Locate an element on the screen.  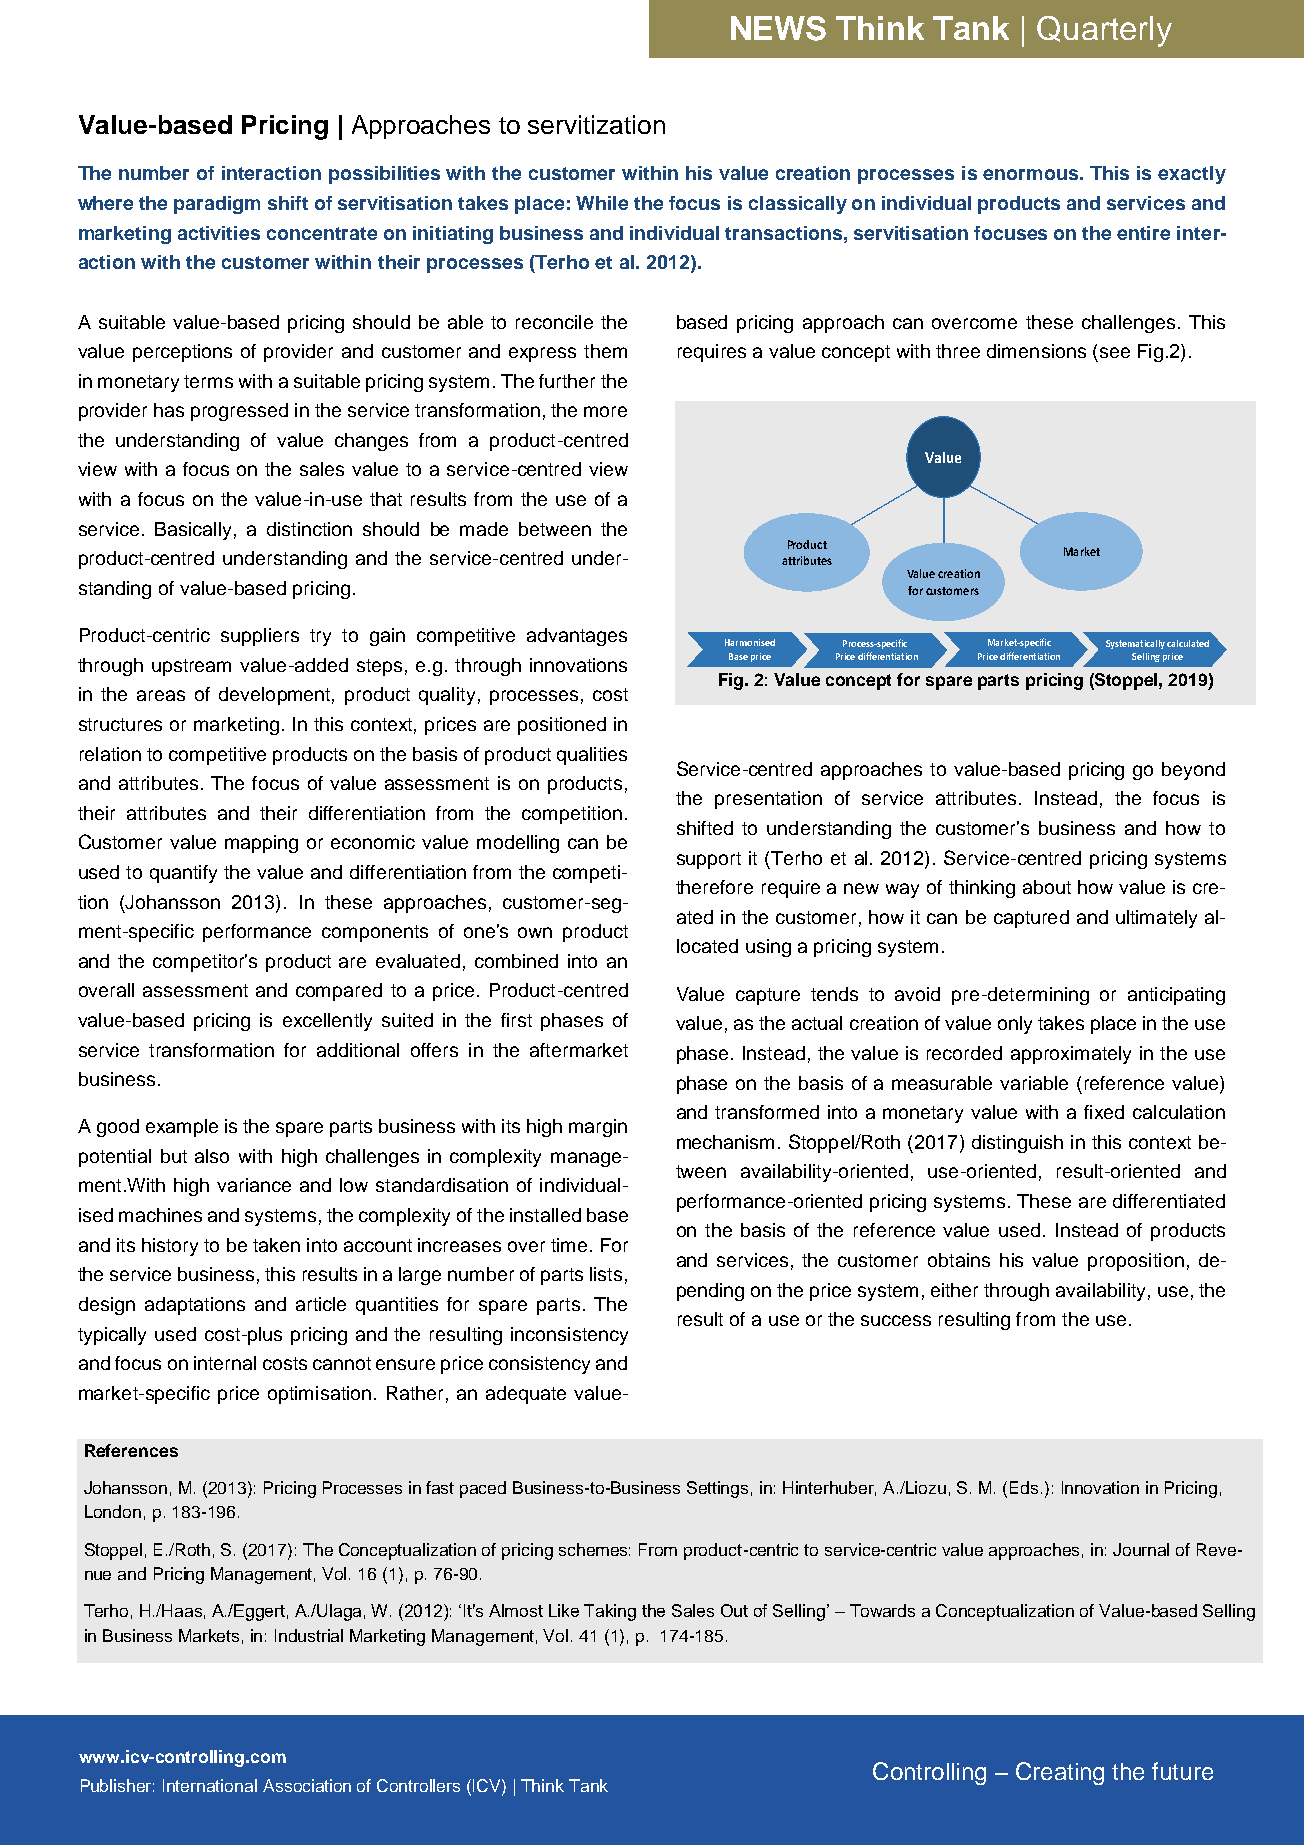
quantify is located at coordinates (183, 874).
